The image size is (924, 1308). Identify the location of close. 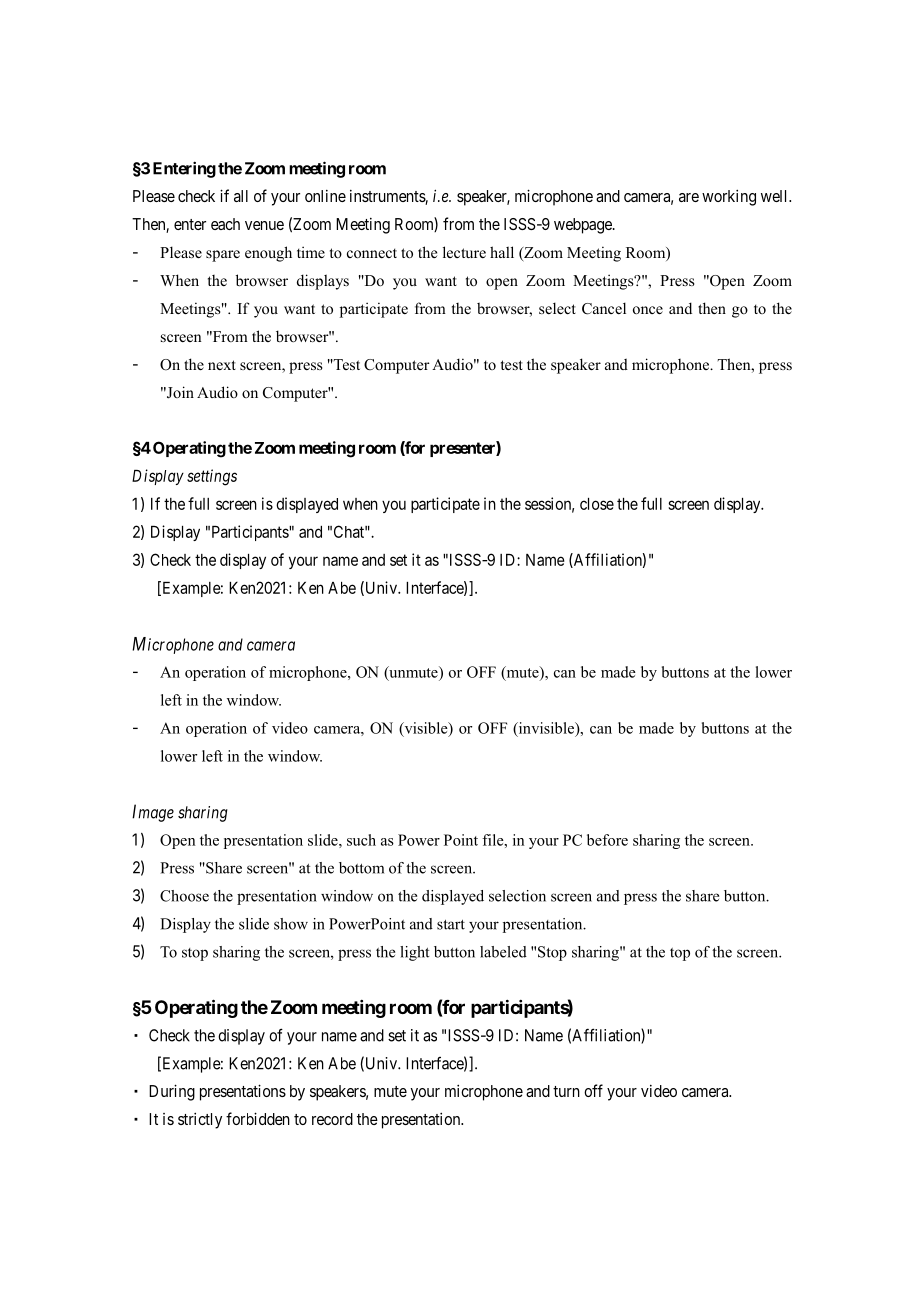
(597, 504).
